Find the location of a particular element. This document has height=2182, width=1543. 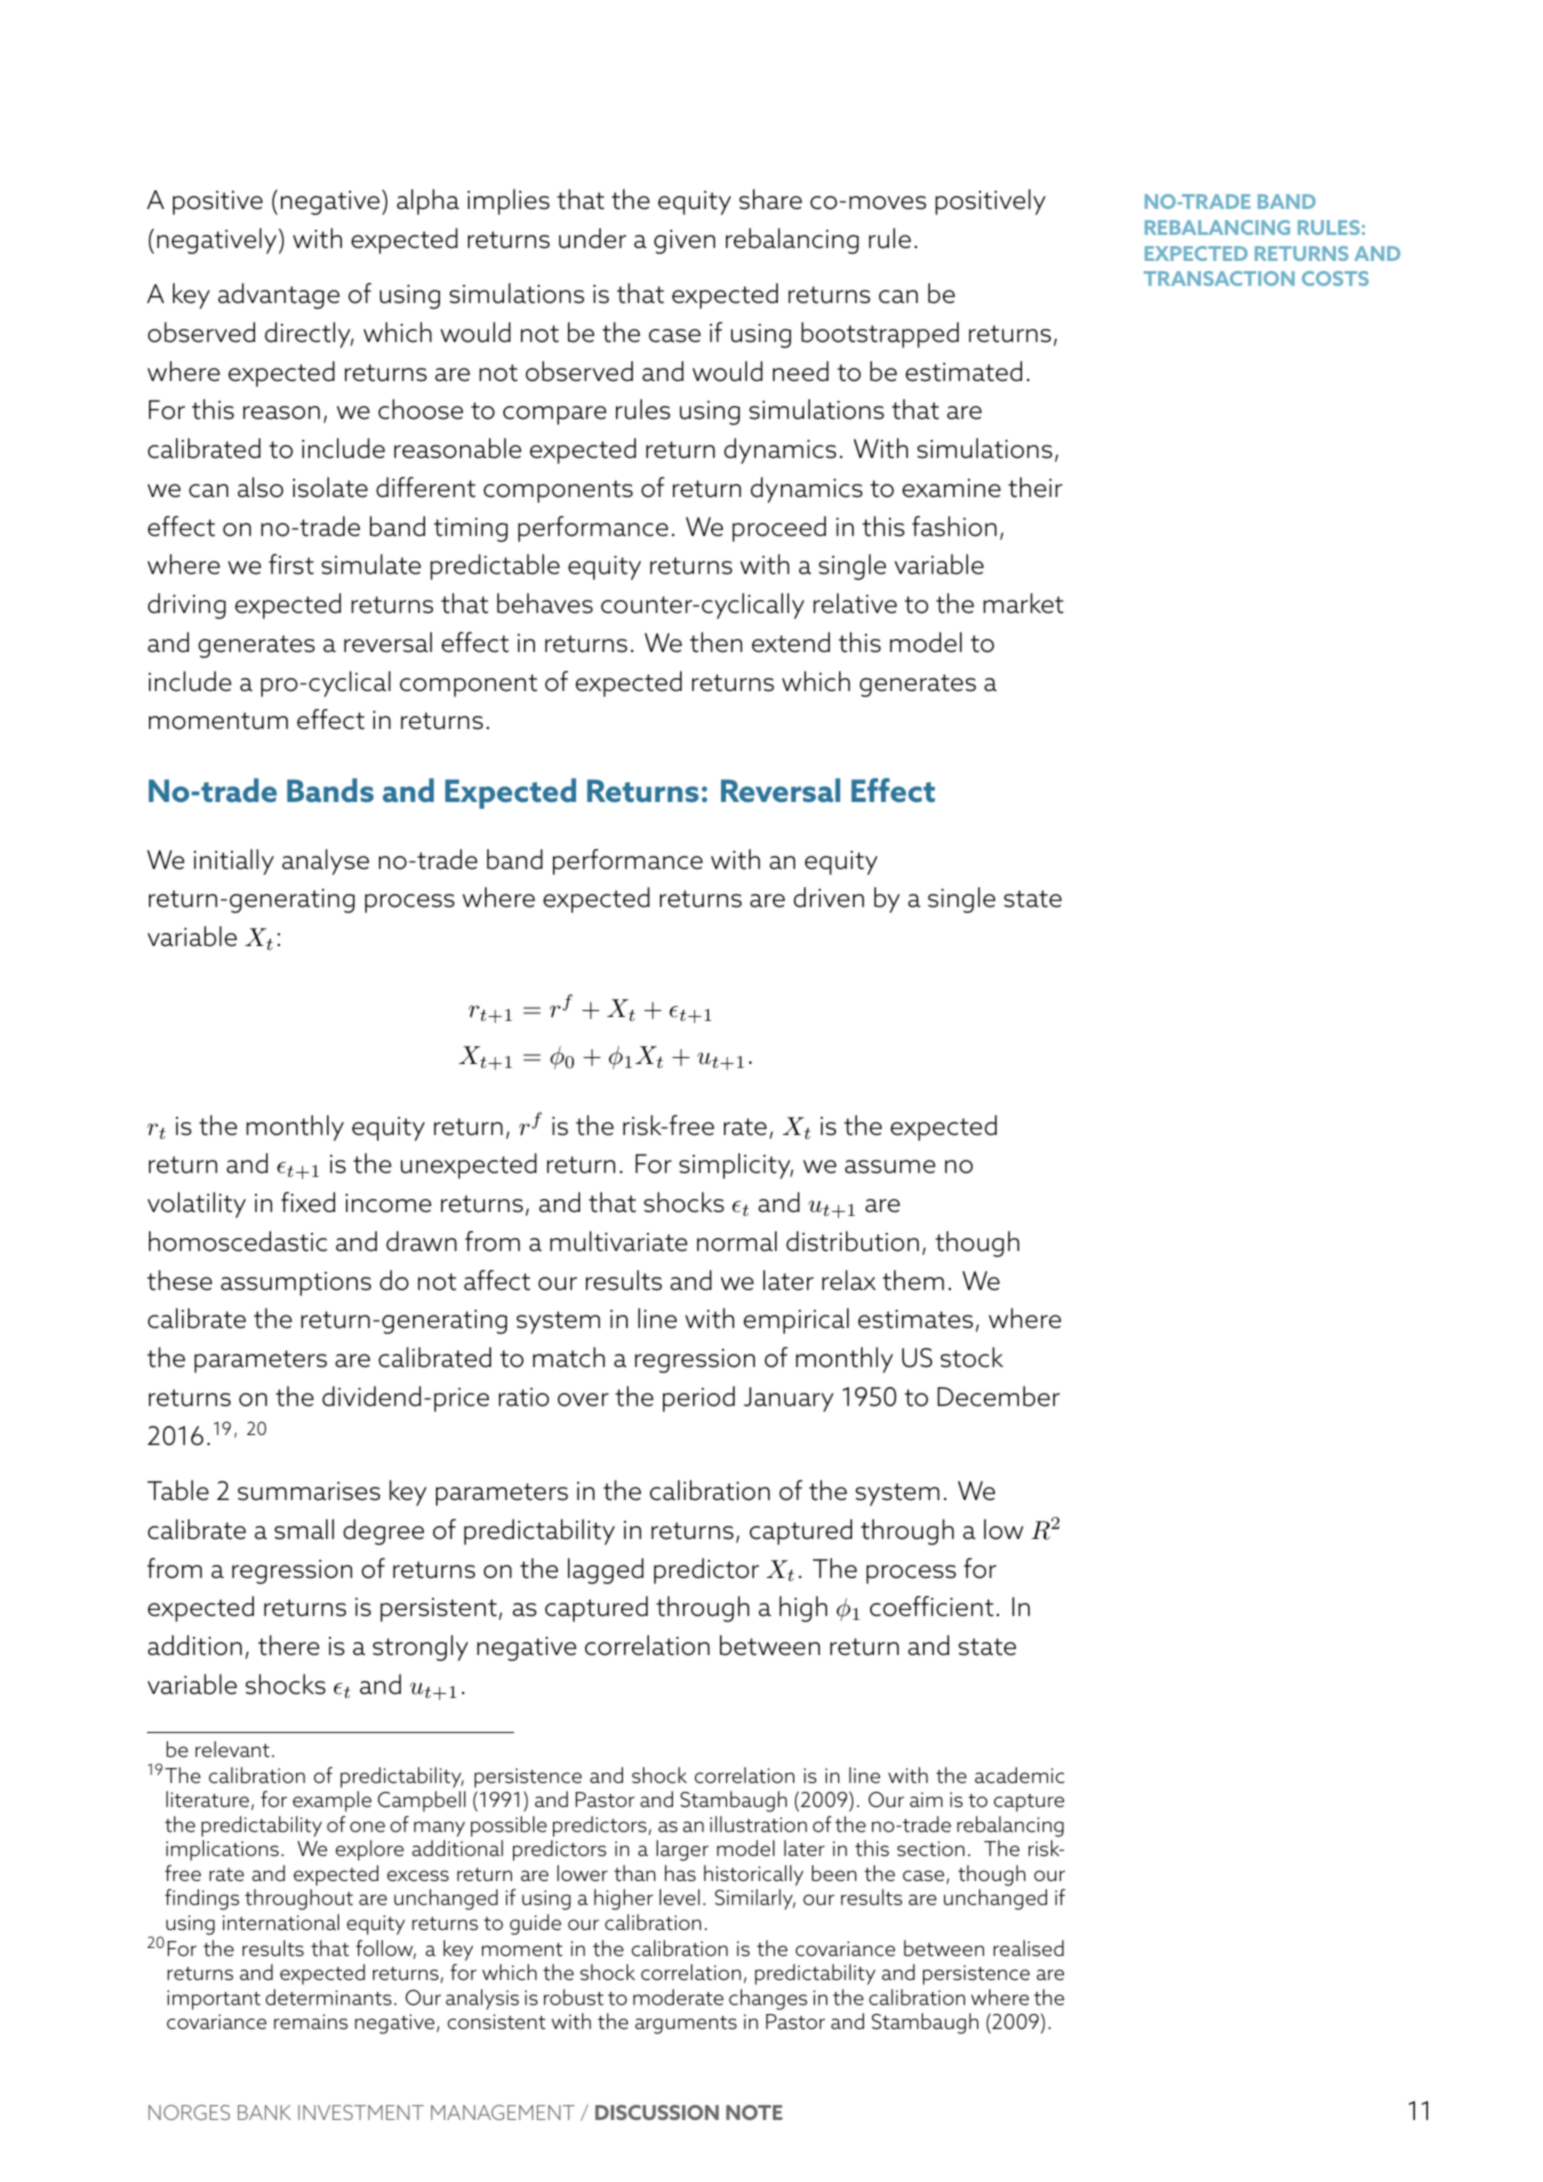

market is located at coordinates (1023, 603).
